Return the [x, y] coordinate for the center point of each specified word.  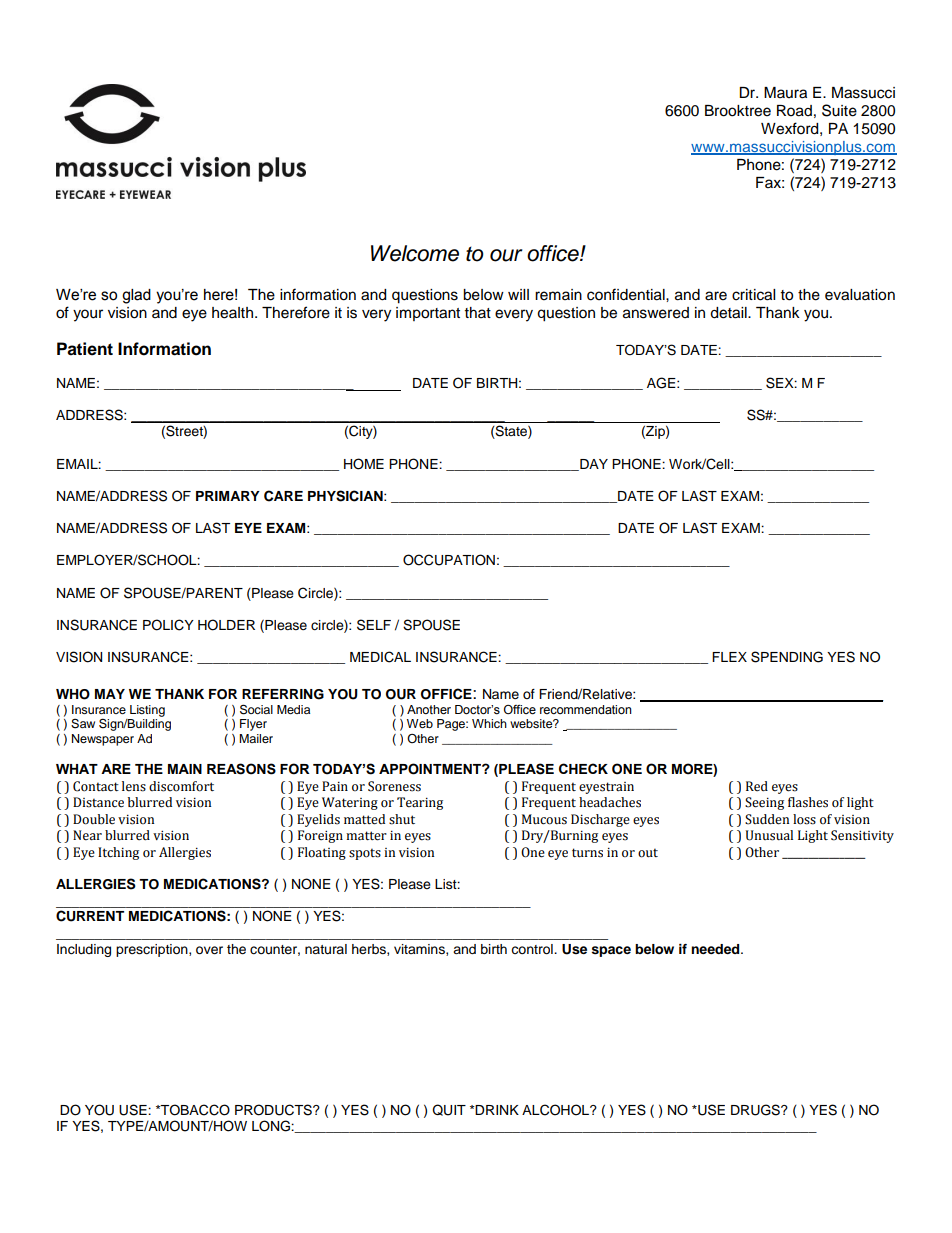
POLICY [168, 625]
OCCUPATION [449, 560]
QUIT [449, 1110]
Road [794, 111]
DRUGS [756, 1110]
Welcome [415, 253]
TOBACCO [194, 1110]
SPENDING [787, 657]
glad [136, 296]
